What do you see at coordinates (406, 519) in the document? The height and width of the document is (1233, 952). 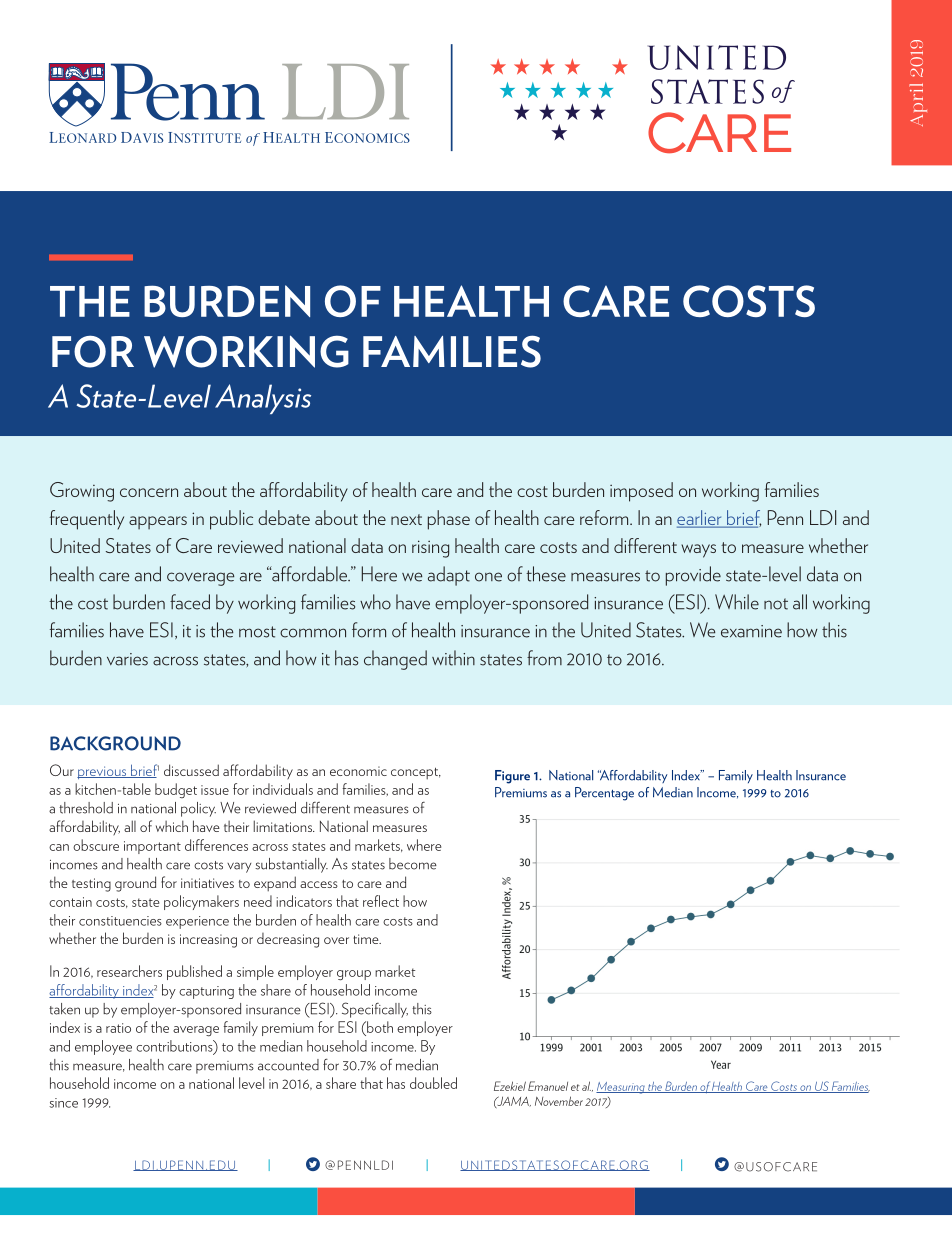 I see `next` at bounding box center [406, 519].
